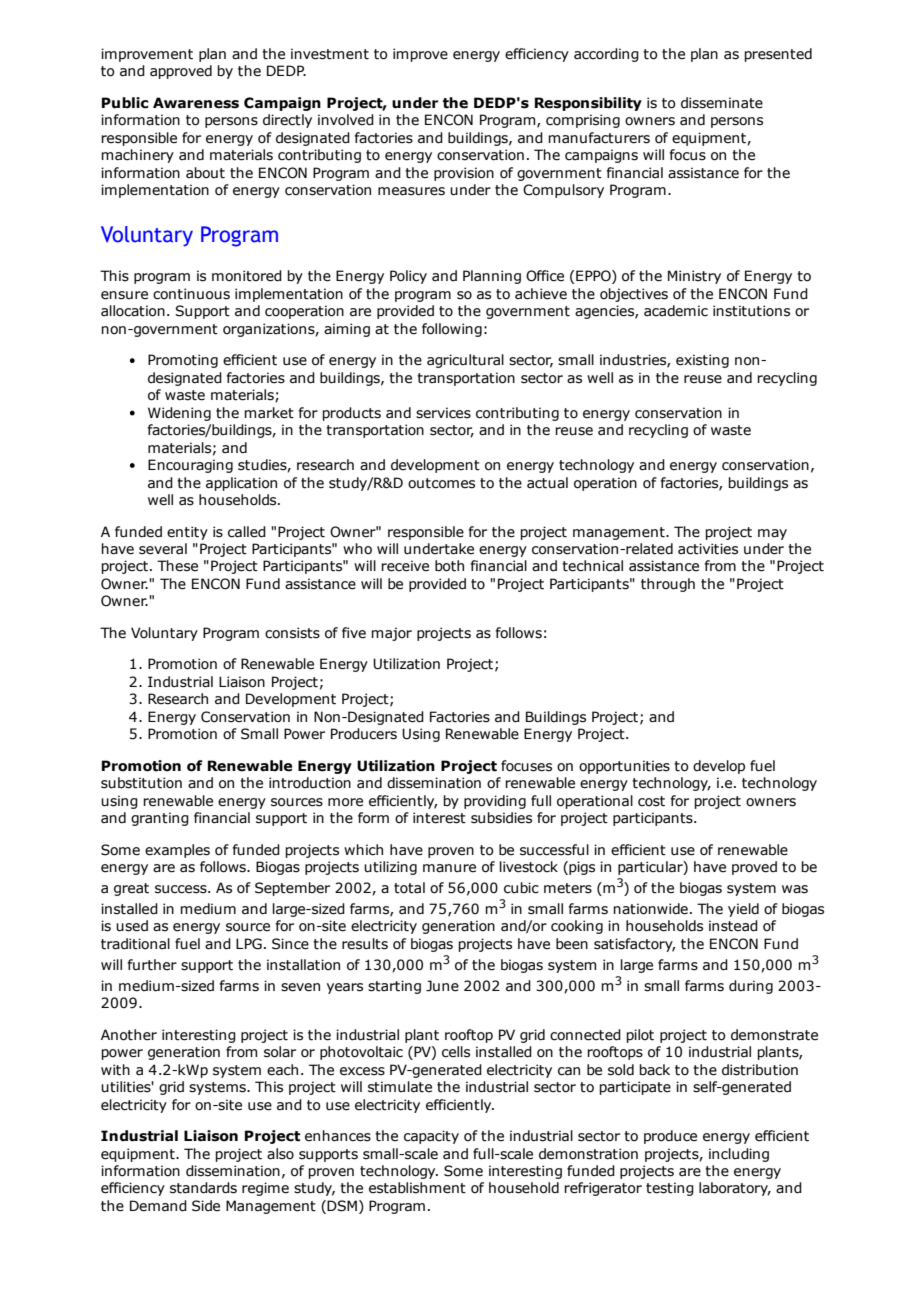 This image has height=1308, width=924. Describe the element at coordinates (203, 1188) in the image. I see `standards` at that location.
